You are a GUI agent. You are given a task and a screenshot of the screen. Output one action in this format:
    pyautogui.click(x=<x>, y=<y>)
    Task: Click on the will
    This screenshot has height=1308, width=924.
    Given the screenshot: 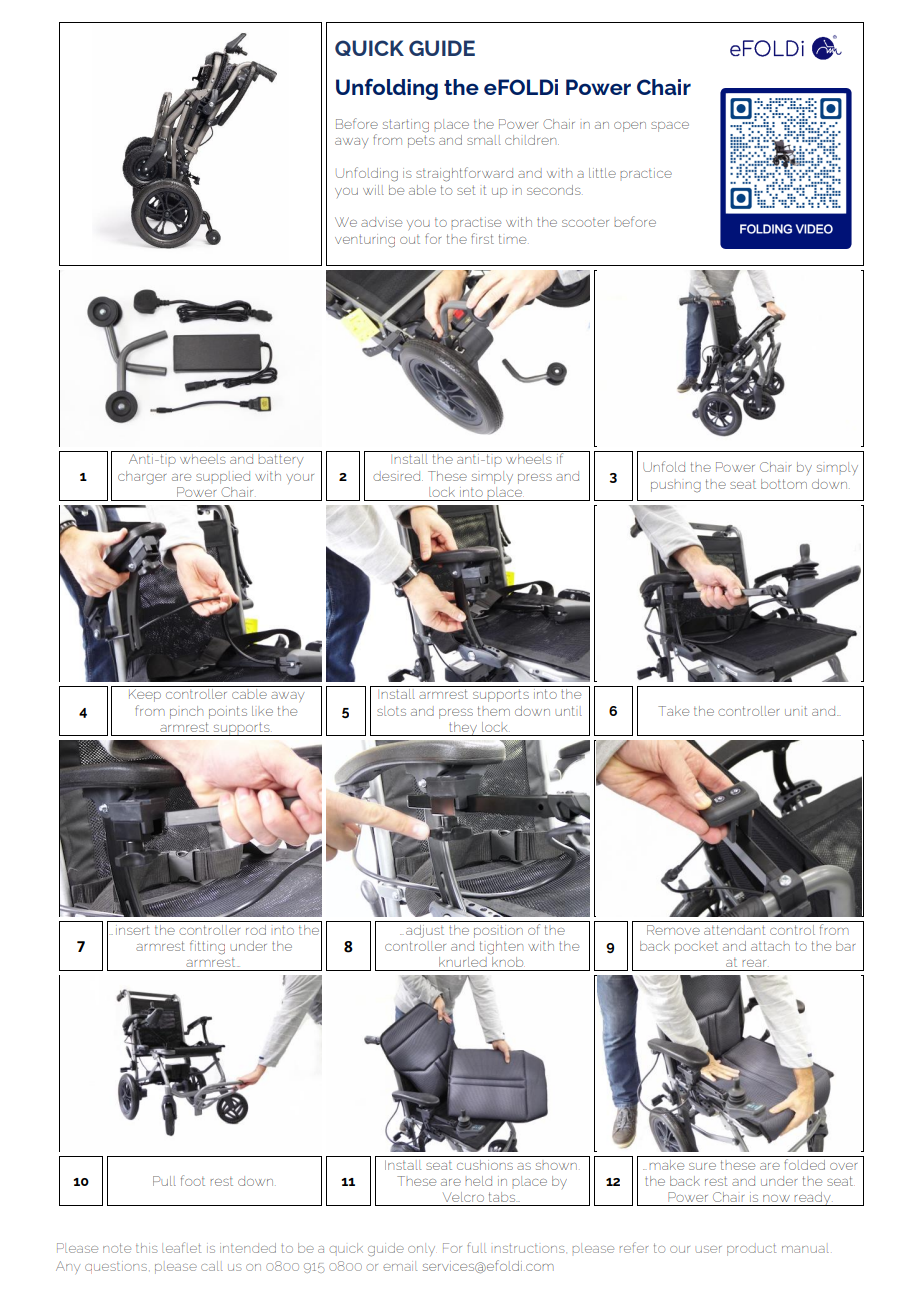 What is the action you would take?
    pyautogui.click(x=373, y=190)
